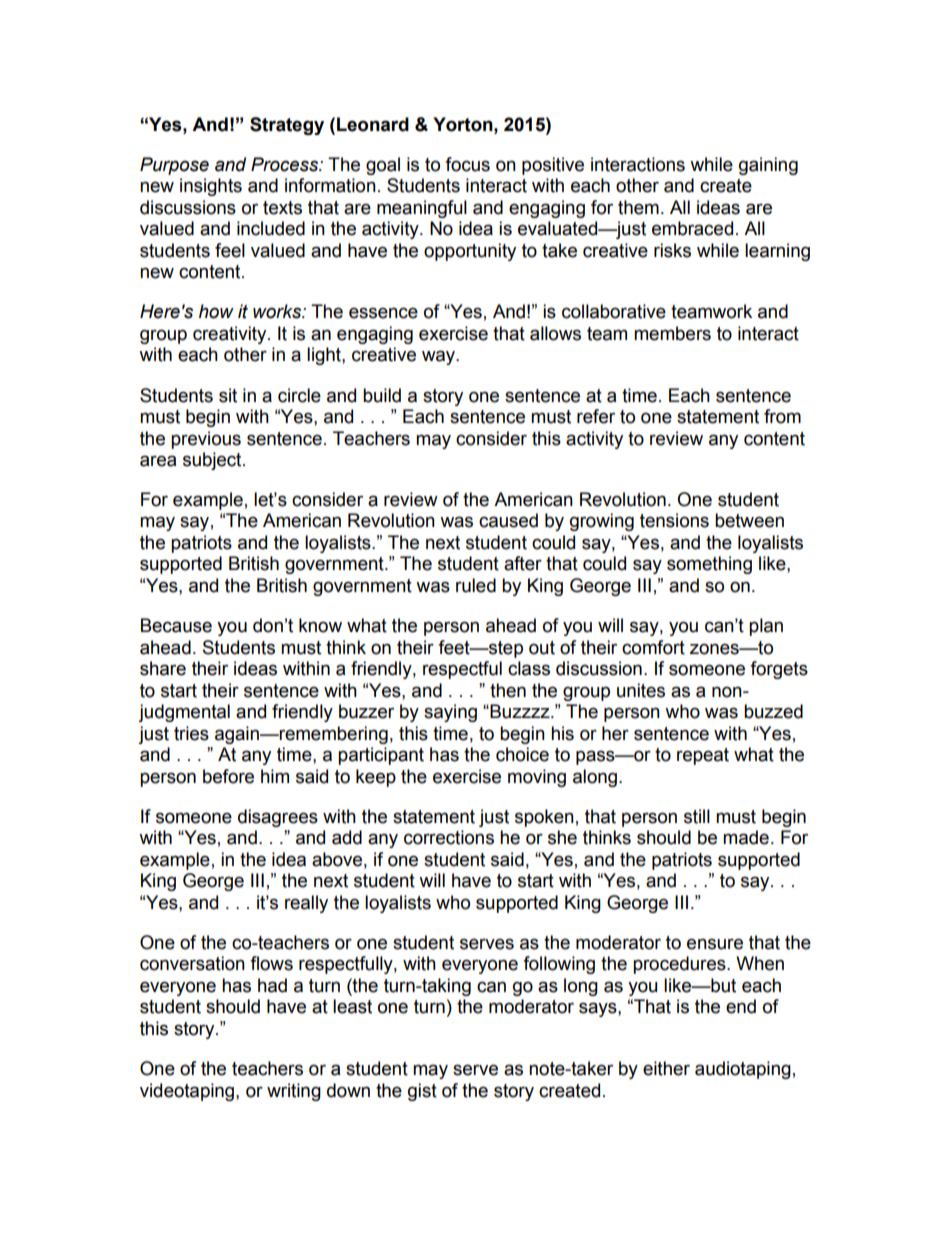  I want to click on gaining, so click(768, 166).
